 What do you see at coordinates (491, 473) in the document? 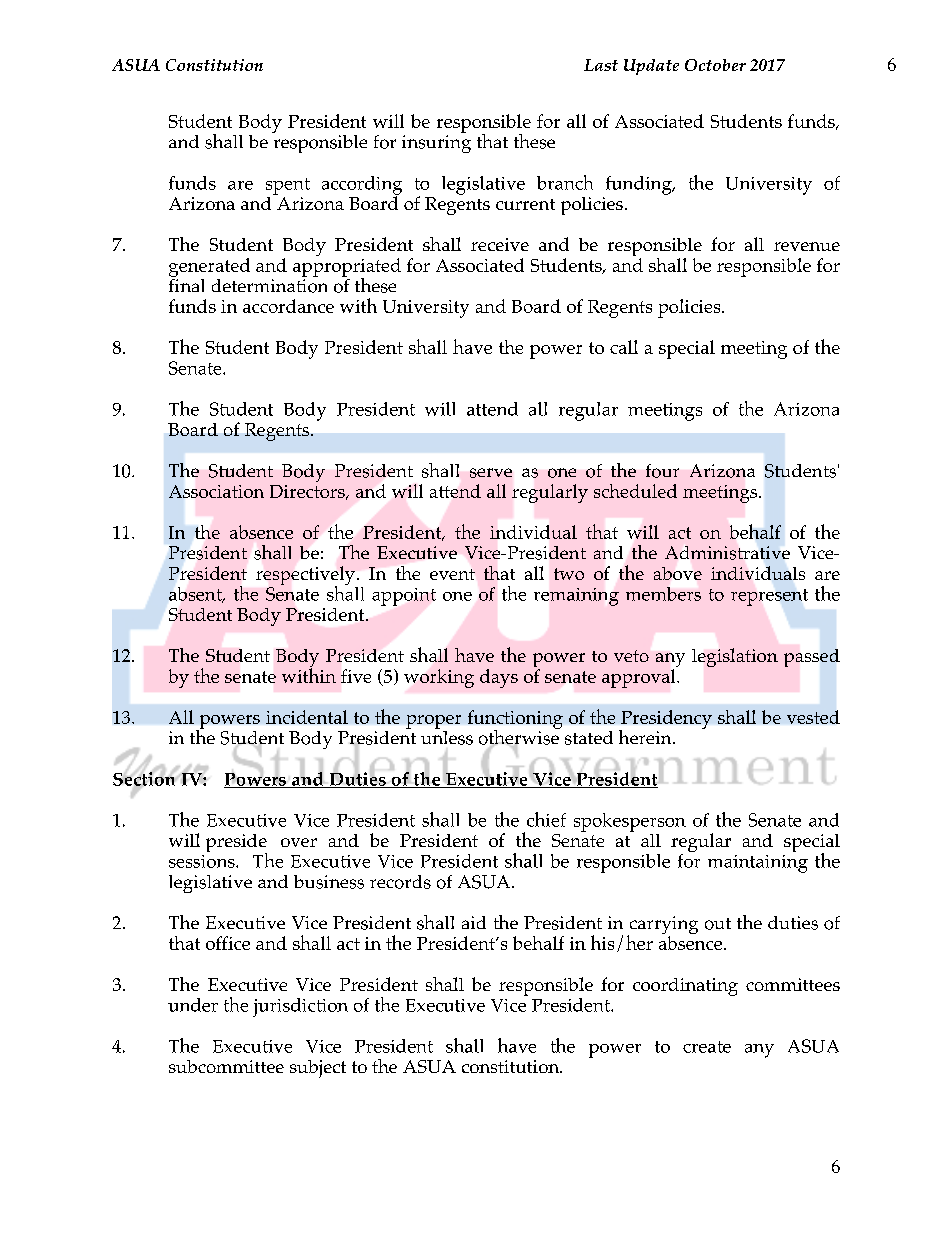
I see `serve` at bounding box center [491, 473].
